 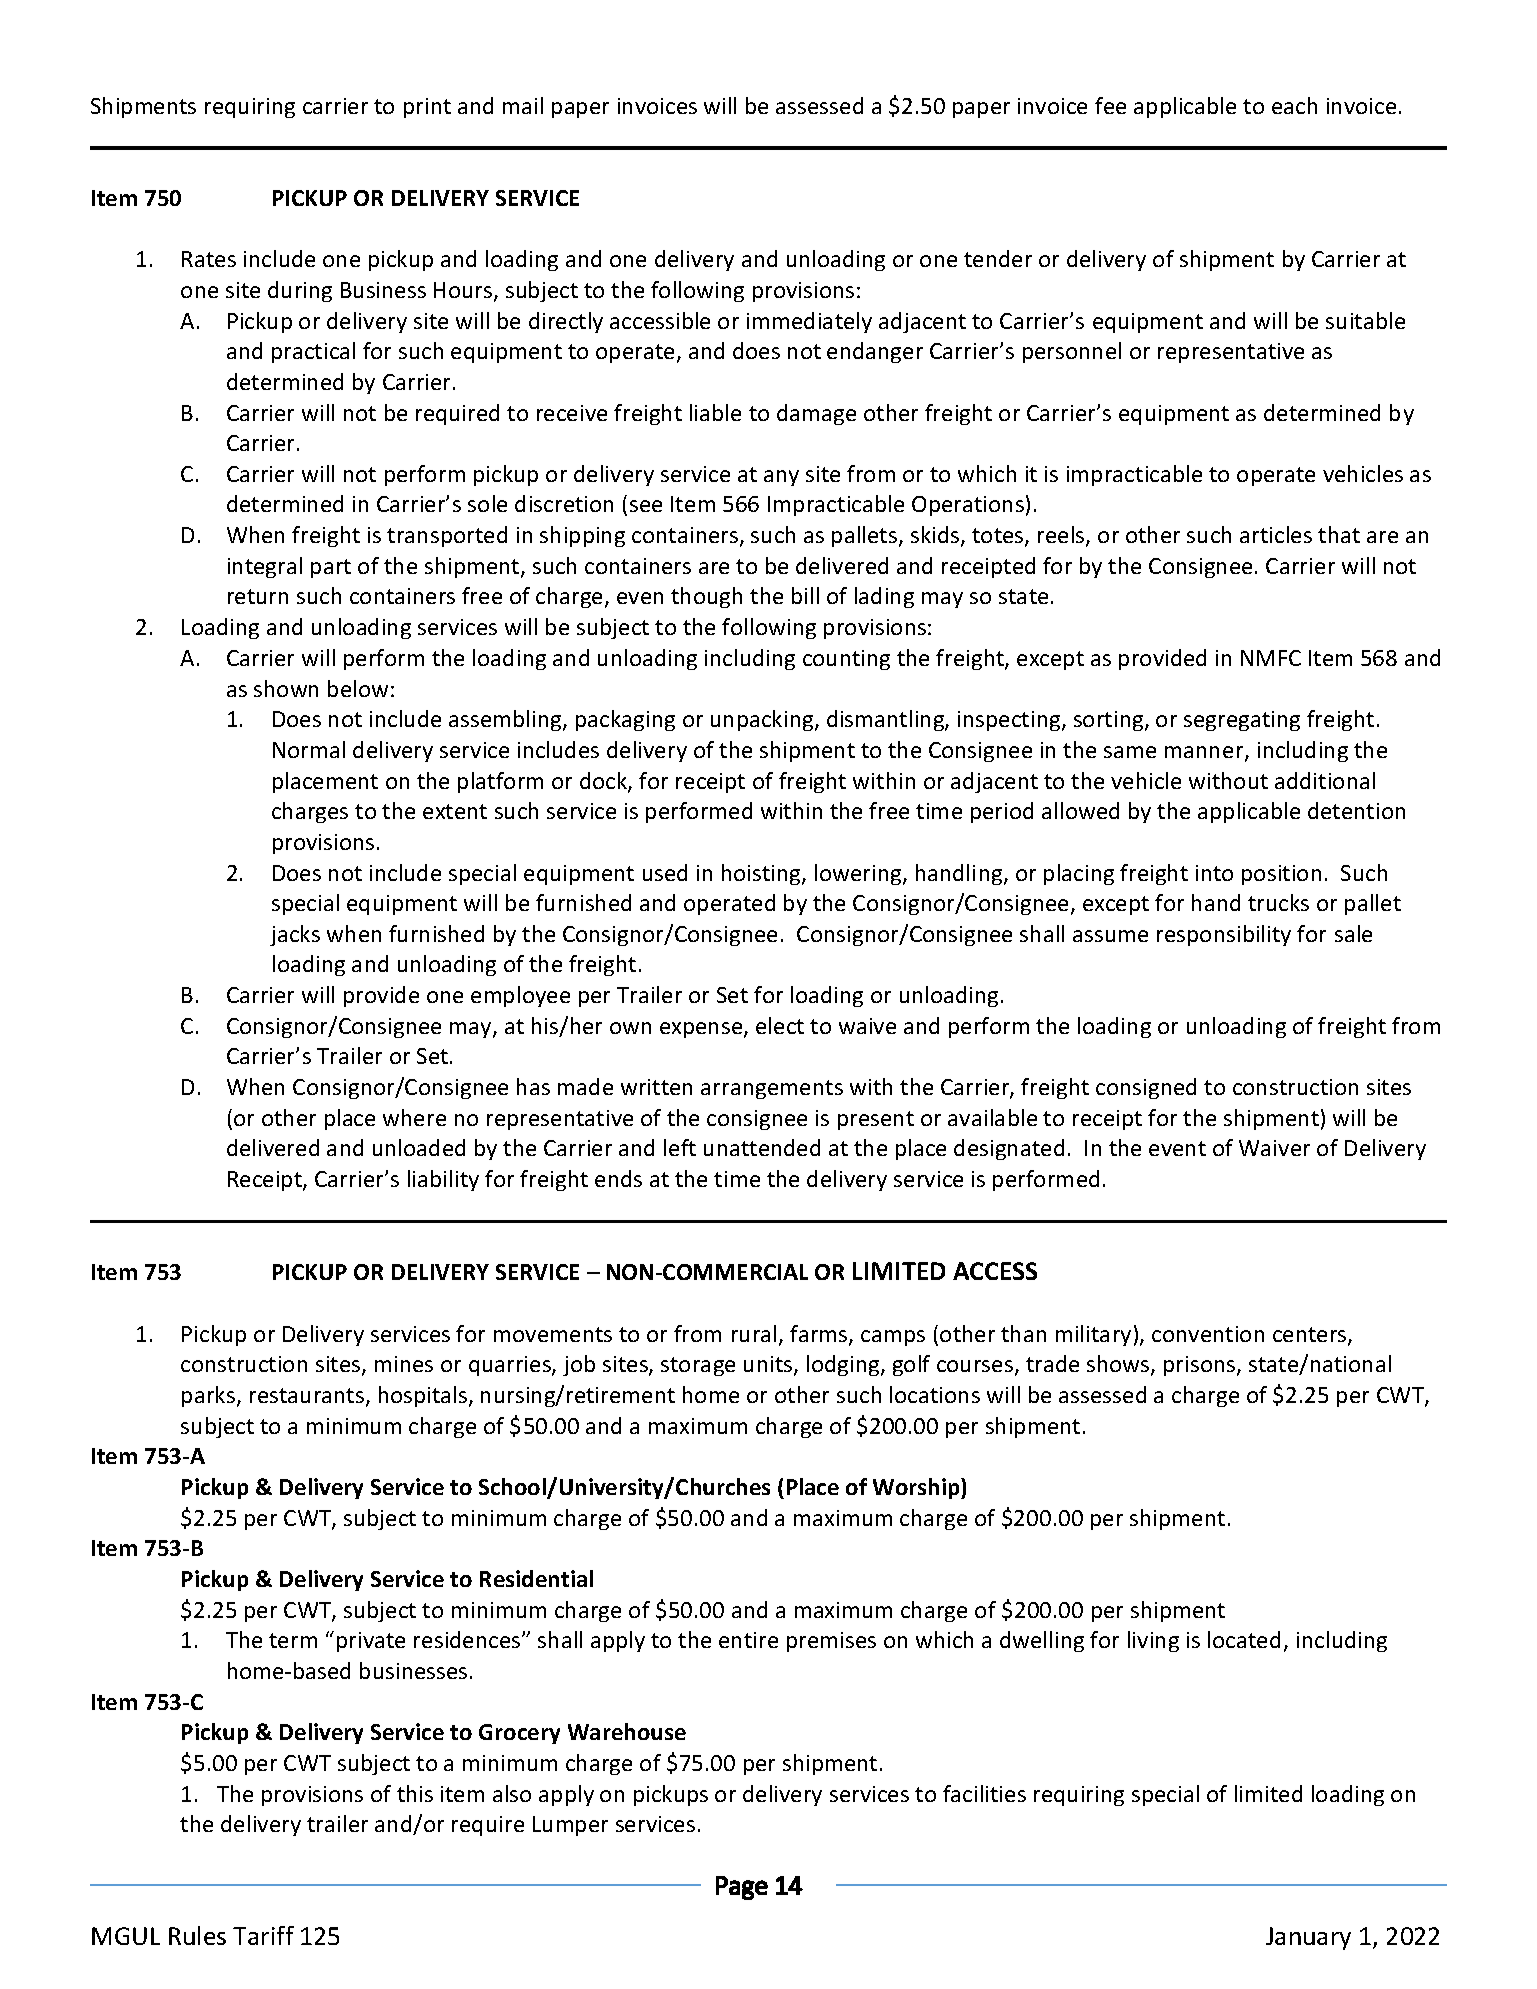 What do you see at coordinates (1224, 935) in the document?
I see `responsibility` at bounding box center [1224, 935].
